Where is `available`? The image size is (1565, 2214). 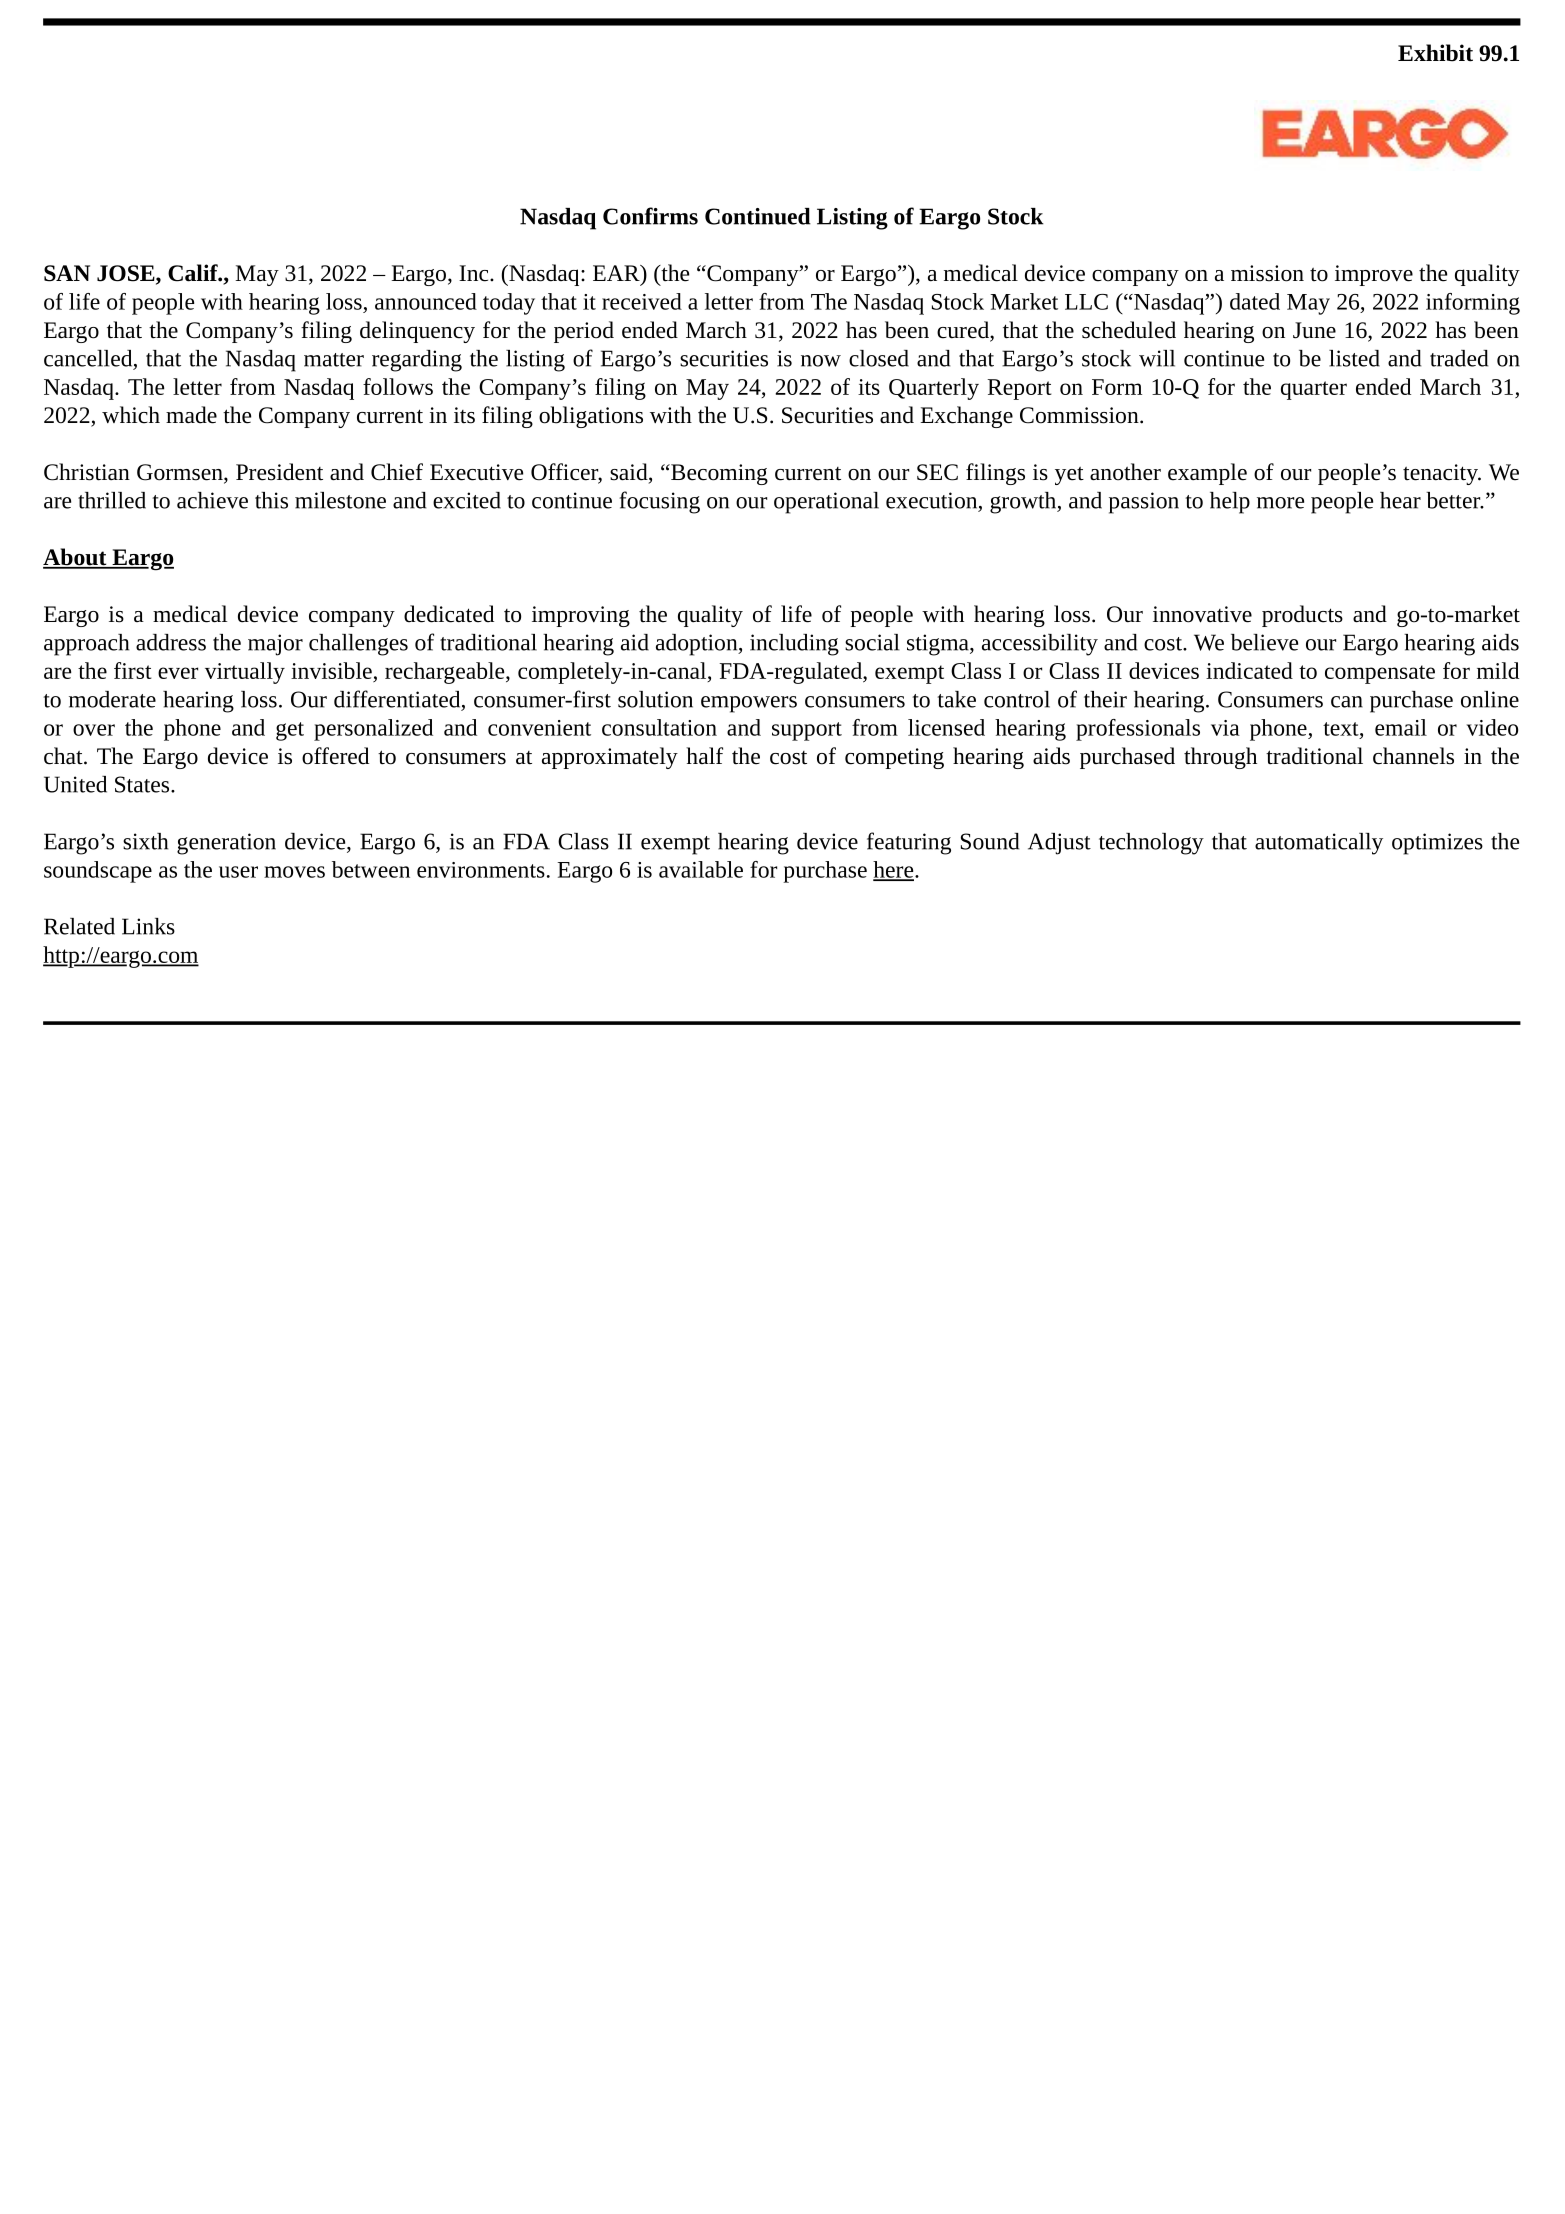 available is located at coordinates (701, 869).
